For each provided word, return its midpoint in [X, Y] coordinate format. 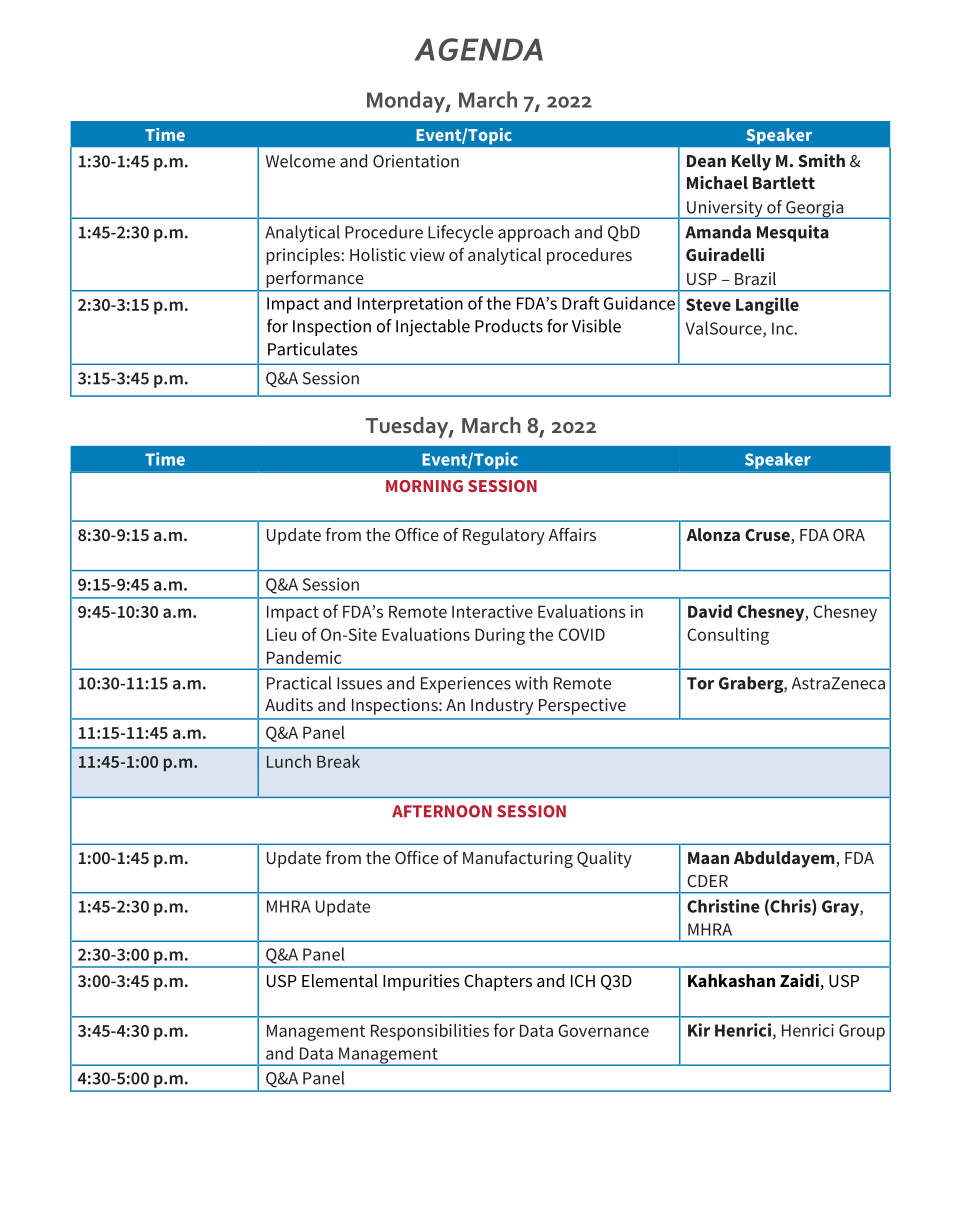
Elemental [340, 981]
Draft [580, 303]
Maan [708, 858]
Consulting [728, 636]
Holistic [378, 254]
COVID [581, 634]
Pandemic [304, 657]
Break [338, 761]
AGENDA [478, 49]
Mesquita [793, 233]
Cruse [768, 536]
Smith [821, 160]
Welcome [300, 161]
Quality [604, 859]
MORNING [424, 486]
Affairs [572, 534]
